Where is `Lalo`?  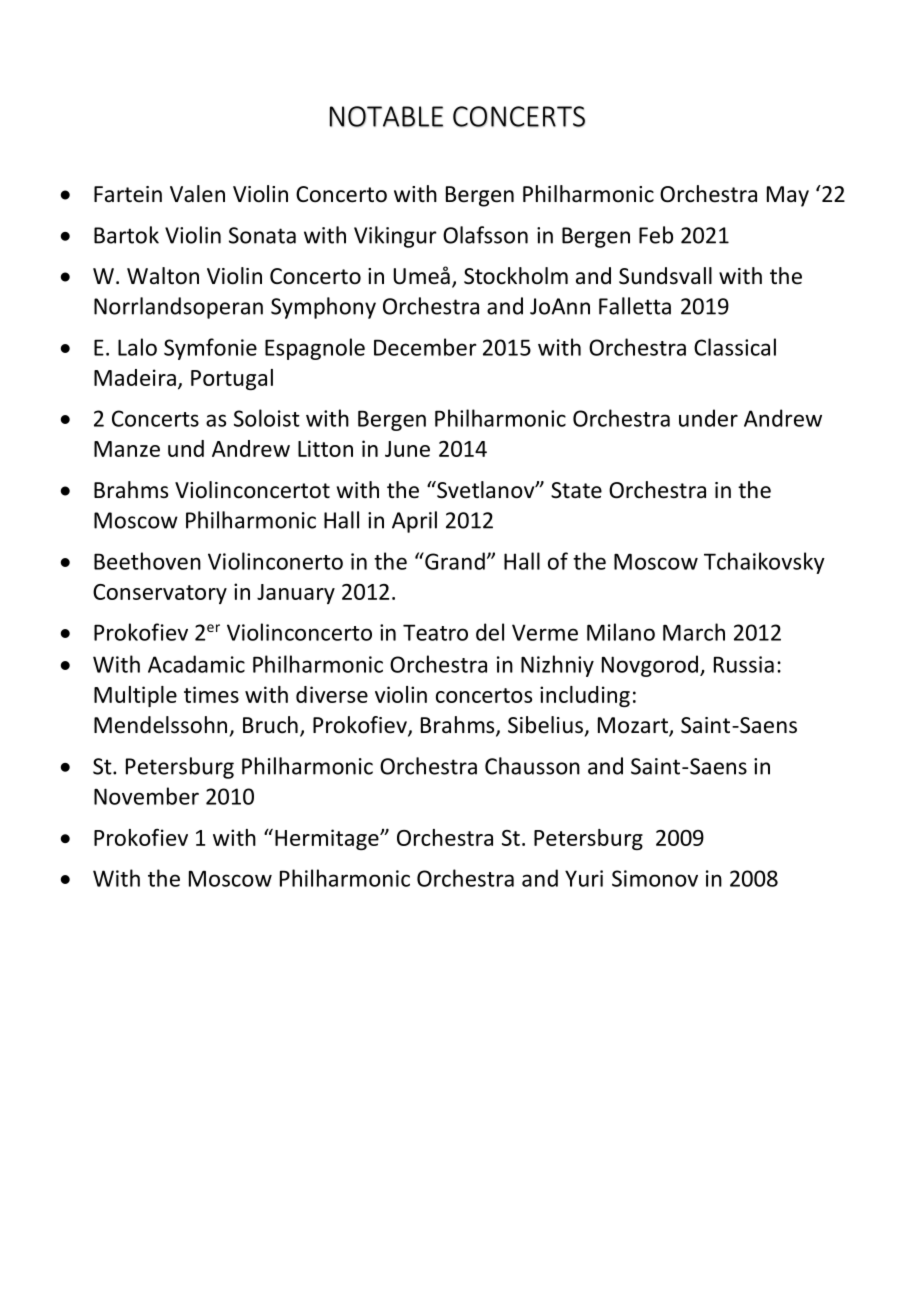 Lalo is located at coordinates (137, 347).
